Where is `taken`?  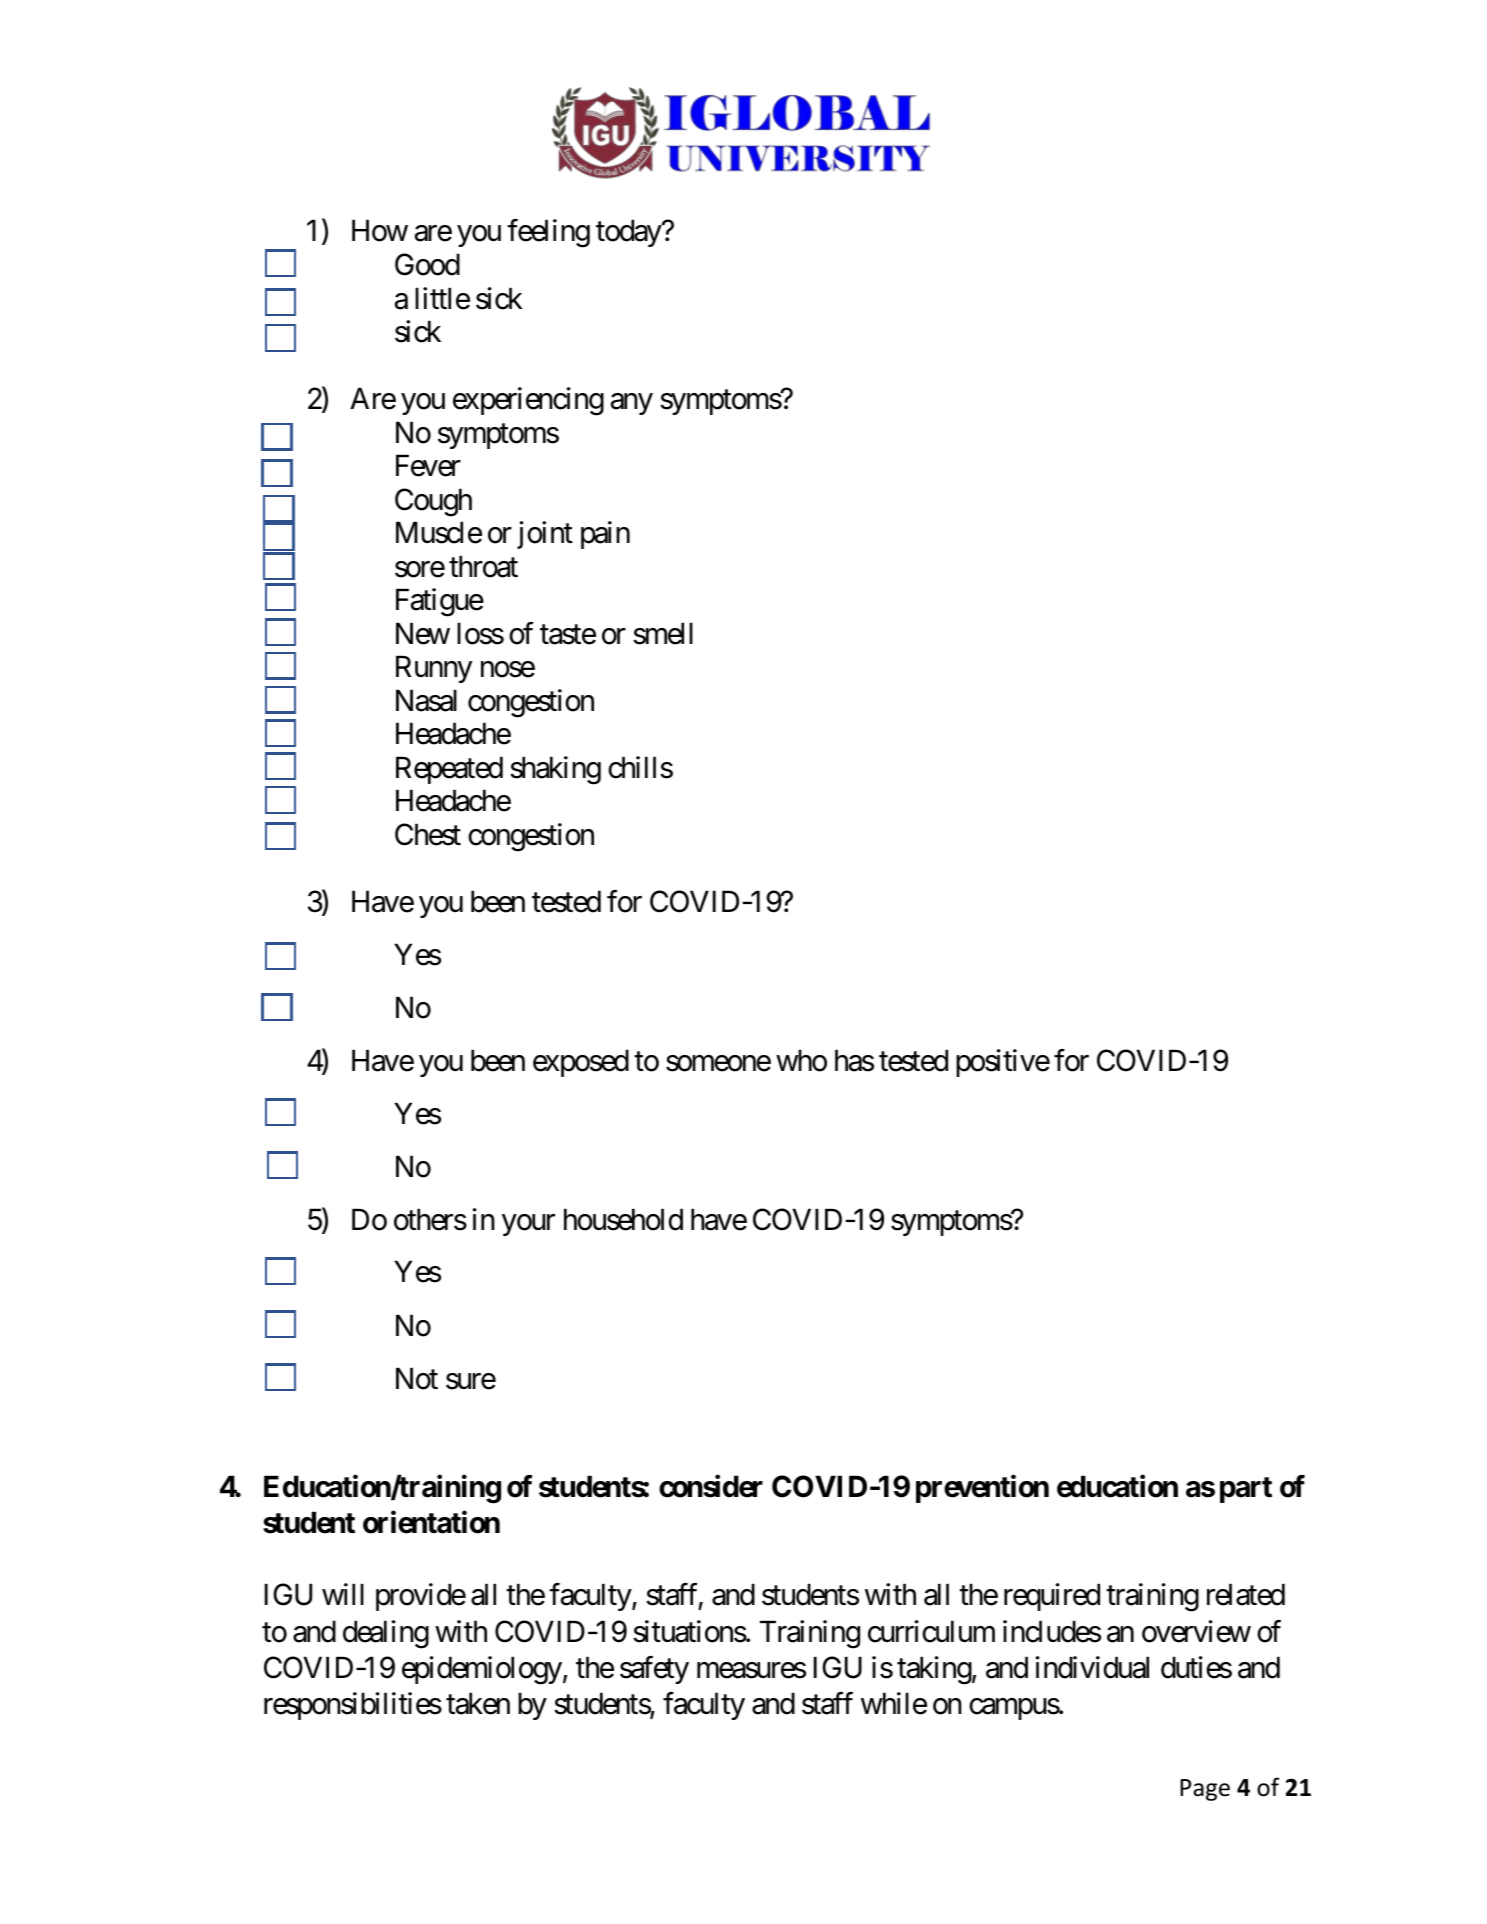 taken is located at coordinates (478, 1703).
